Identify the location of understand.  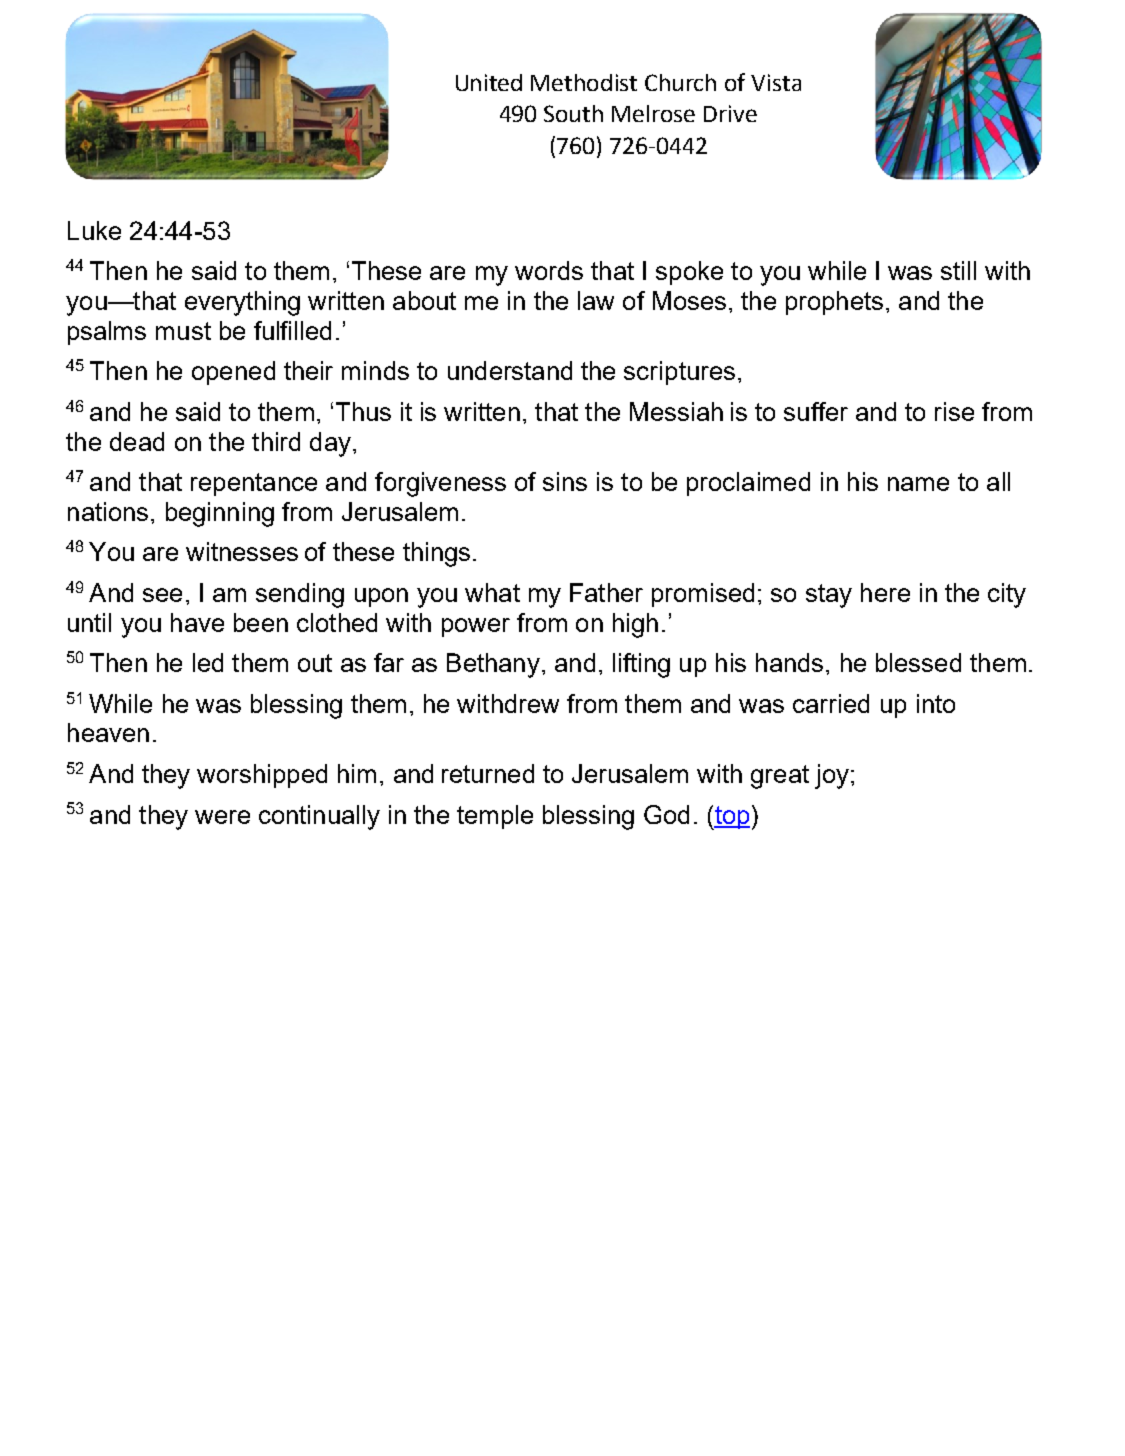
(510, 370).
